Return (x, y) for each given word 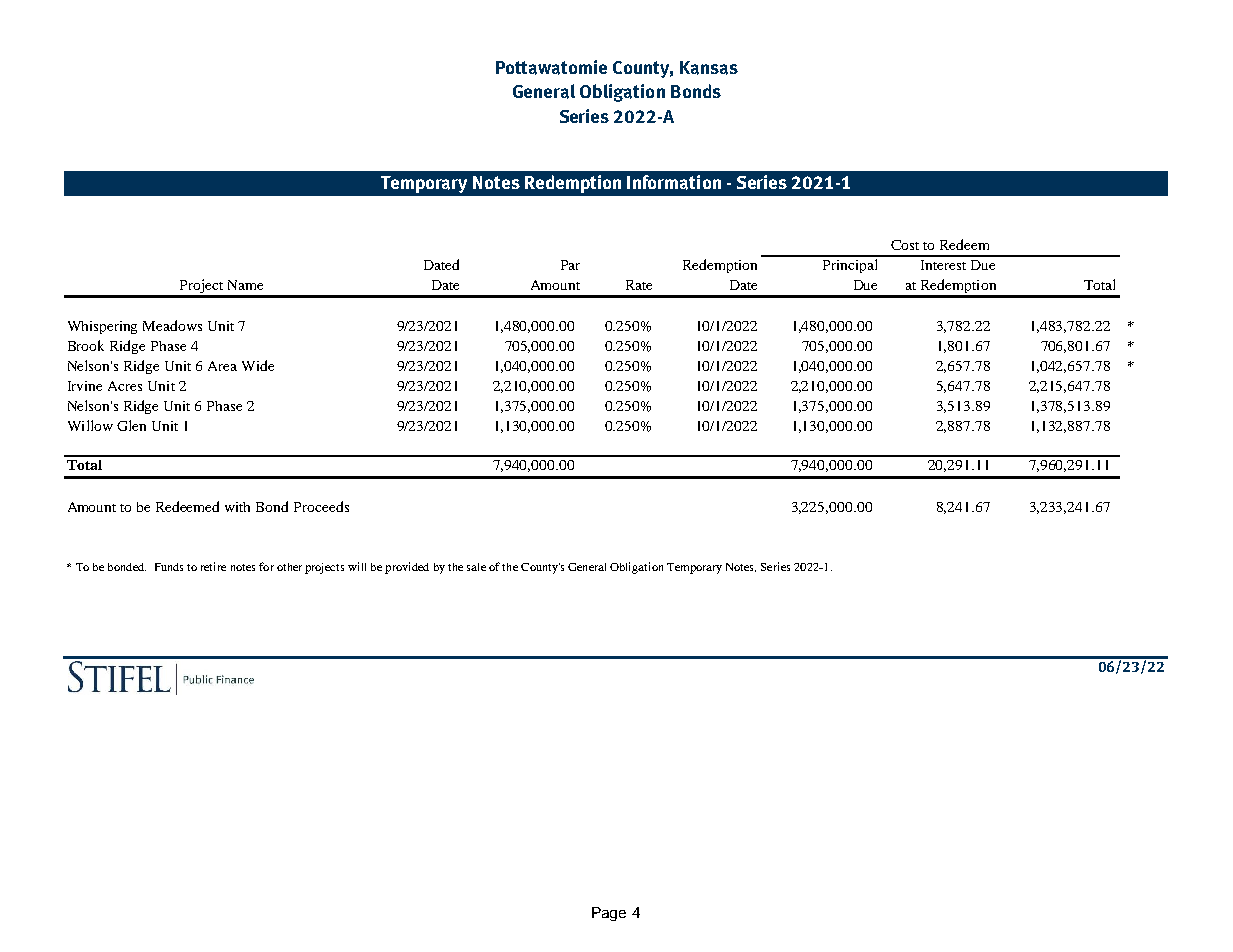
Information (674, 182)
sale (476, 567)
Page (609, 914)
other (289, 567)
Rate (639, 285)
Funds (169, 567)
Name (245, 285)
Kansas (709, 68)
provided (407, 568)
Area (222, 366)
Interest (943, 265)
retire (213, 566)
